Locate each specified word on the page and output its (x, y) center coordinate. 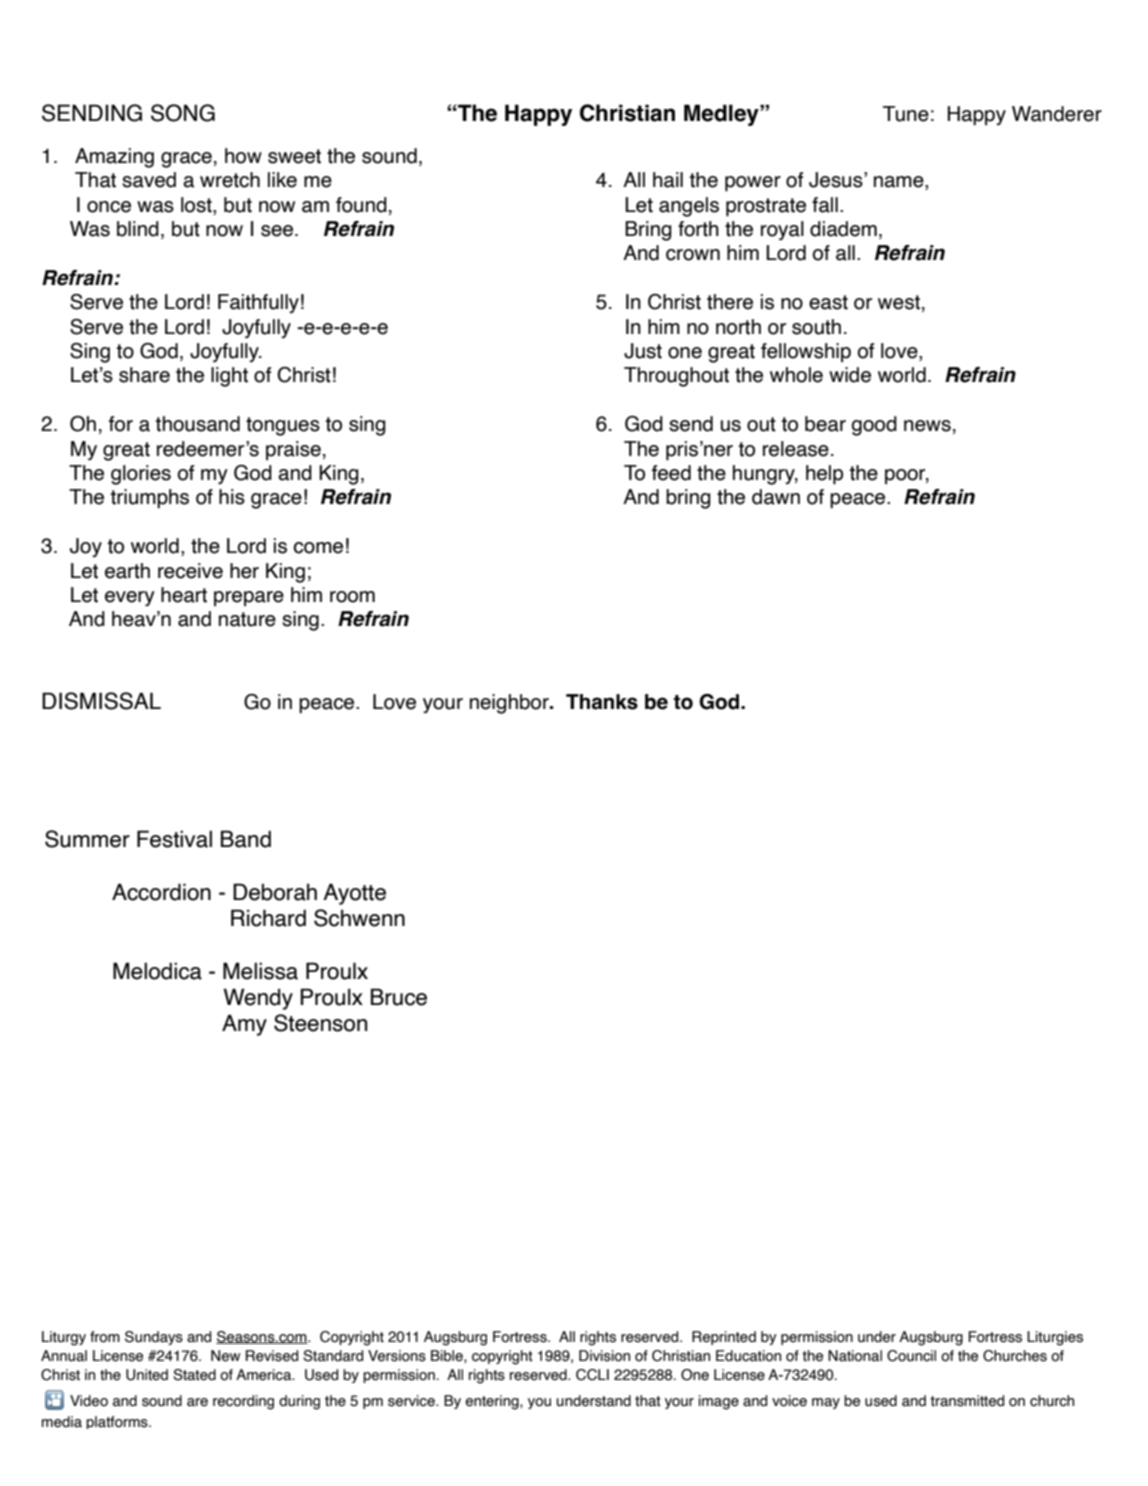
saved (149, 180)
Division (604, 1356)
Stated (194, 1375)
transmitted (967, 1401)
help (824, 475)
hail (668, 180)
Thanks (602, 702)
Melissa (260, 971)
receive (190, 571)
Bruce (399, 997)
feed (671, 473)
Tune (906, 114)
